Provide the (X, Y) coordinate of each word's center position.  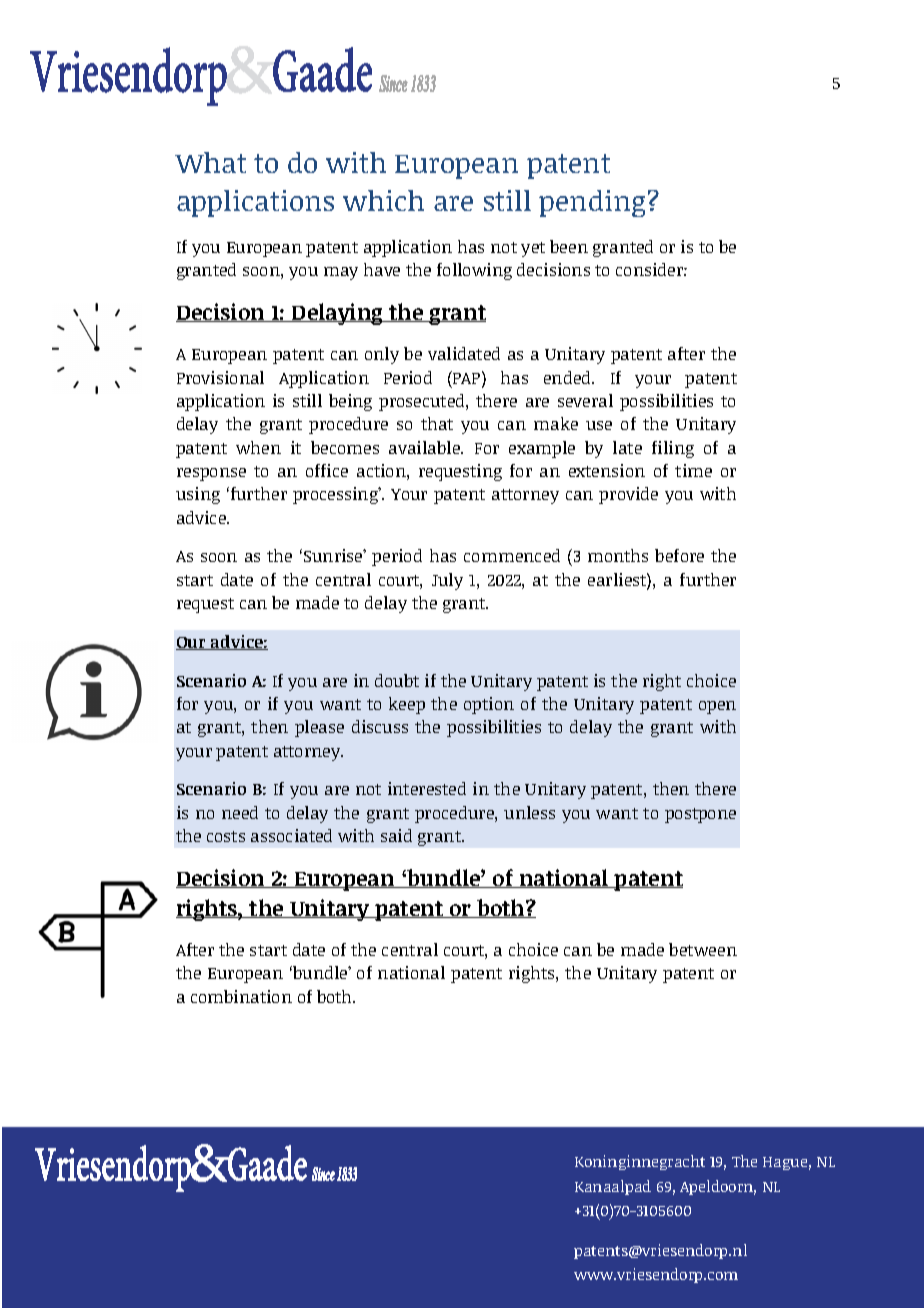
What (210, 162)
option (489, 705)
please (319, 728)
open (717, 707)
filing (673, 449)
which (383, 200)
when (258, 447)
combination (241, 996)
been (569, 246)
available (426, 447)
